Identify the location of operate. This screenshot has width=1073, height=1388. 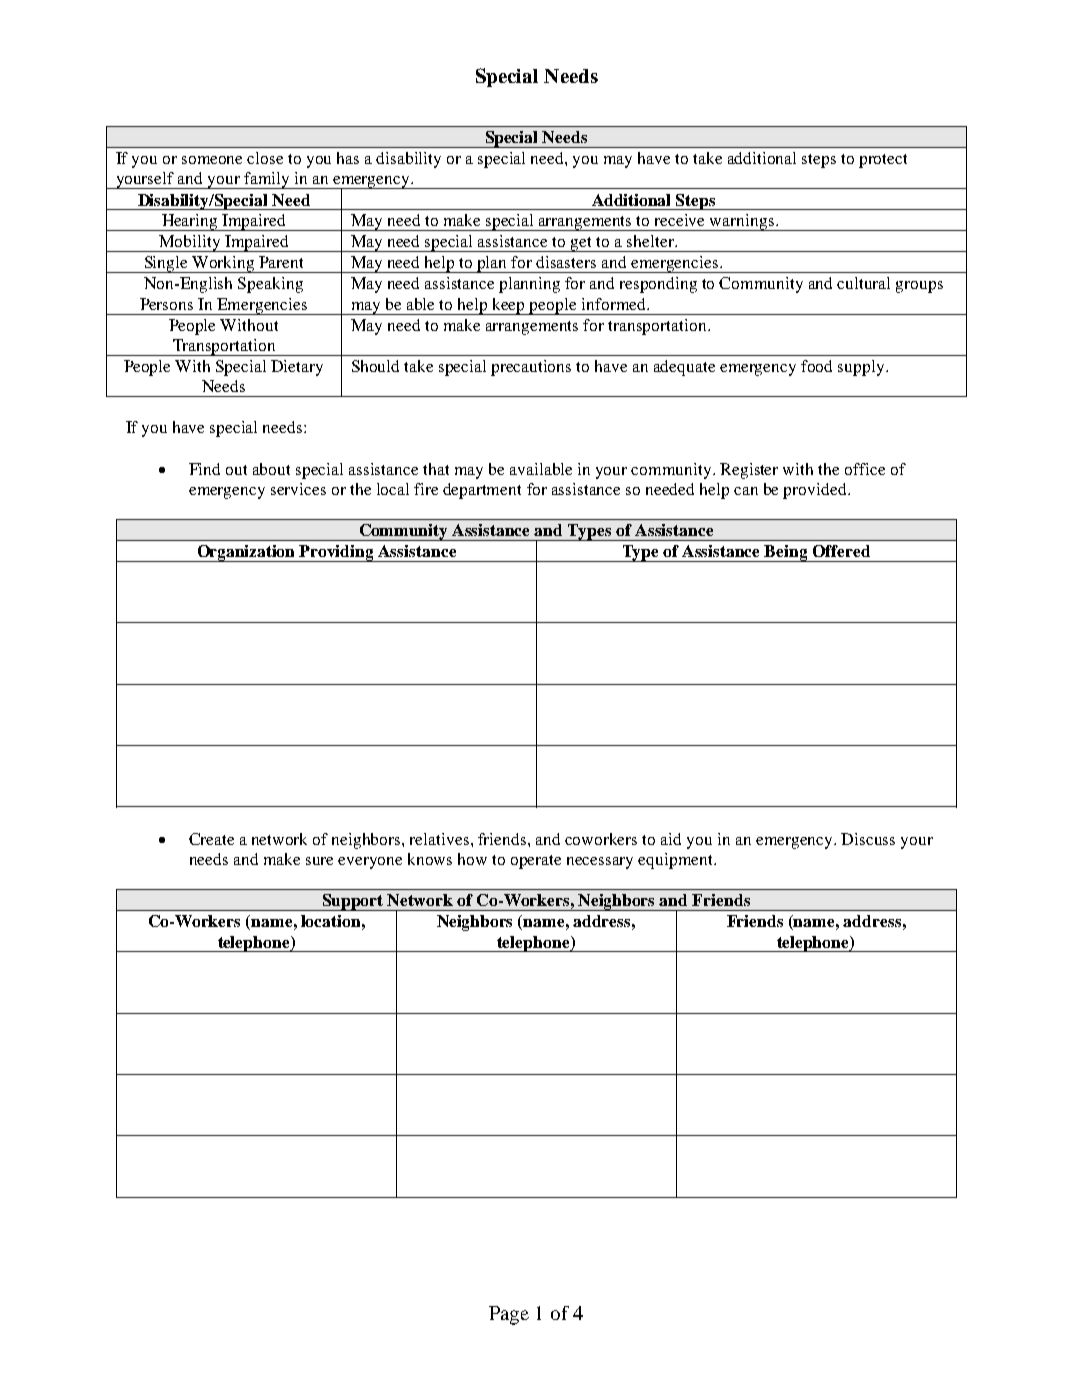
(536, 862).
